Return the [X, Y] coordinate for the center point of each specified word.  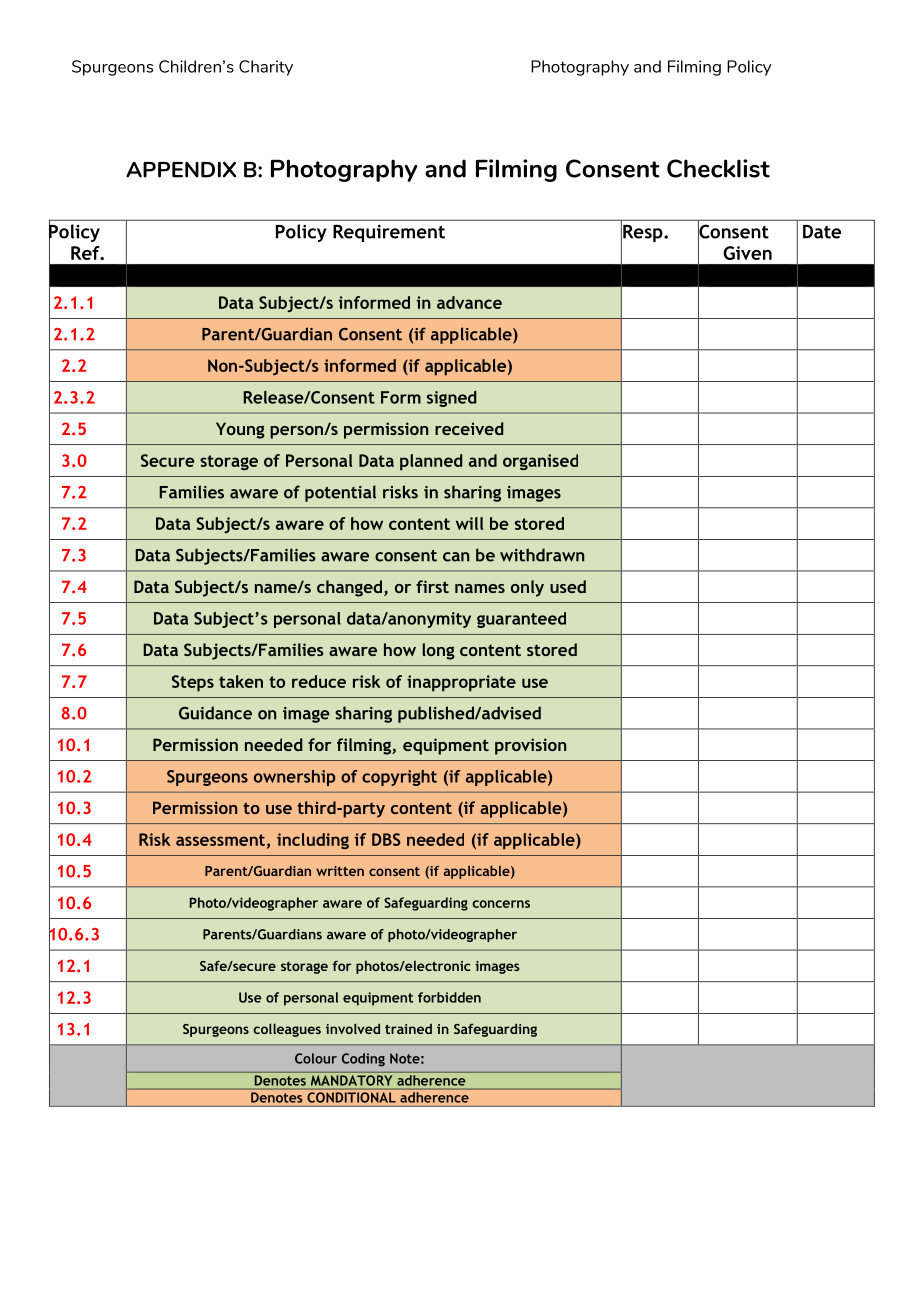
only [527, 588]
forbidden [449, 997]
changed [349, 588]
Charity [266, 68]
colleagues [287, 1030]
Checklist [718, 168]
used [568, 586]
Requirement [389, 233]
